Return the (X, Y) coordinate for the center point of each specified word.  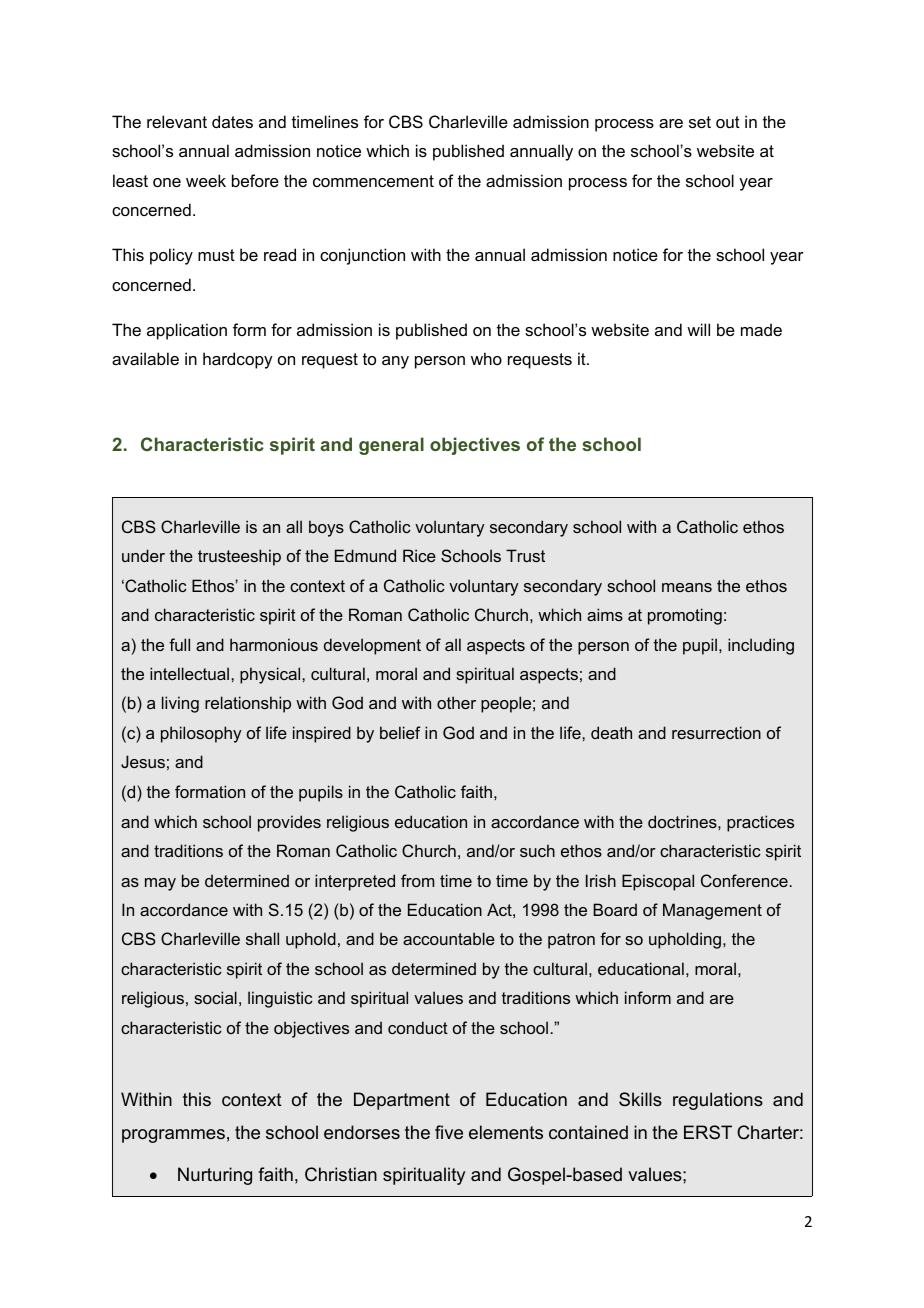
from (417, 880)
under (143, 555)
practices (760, 823)
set (700, 122)
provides (289, 823)
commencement (373, 181)
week (206, 180)
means (687, 587)
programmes (173, 1136)
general (391, 446)
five (449, 1132)
